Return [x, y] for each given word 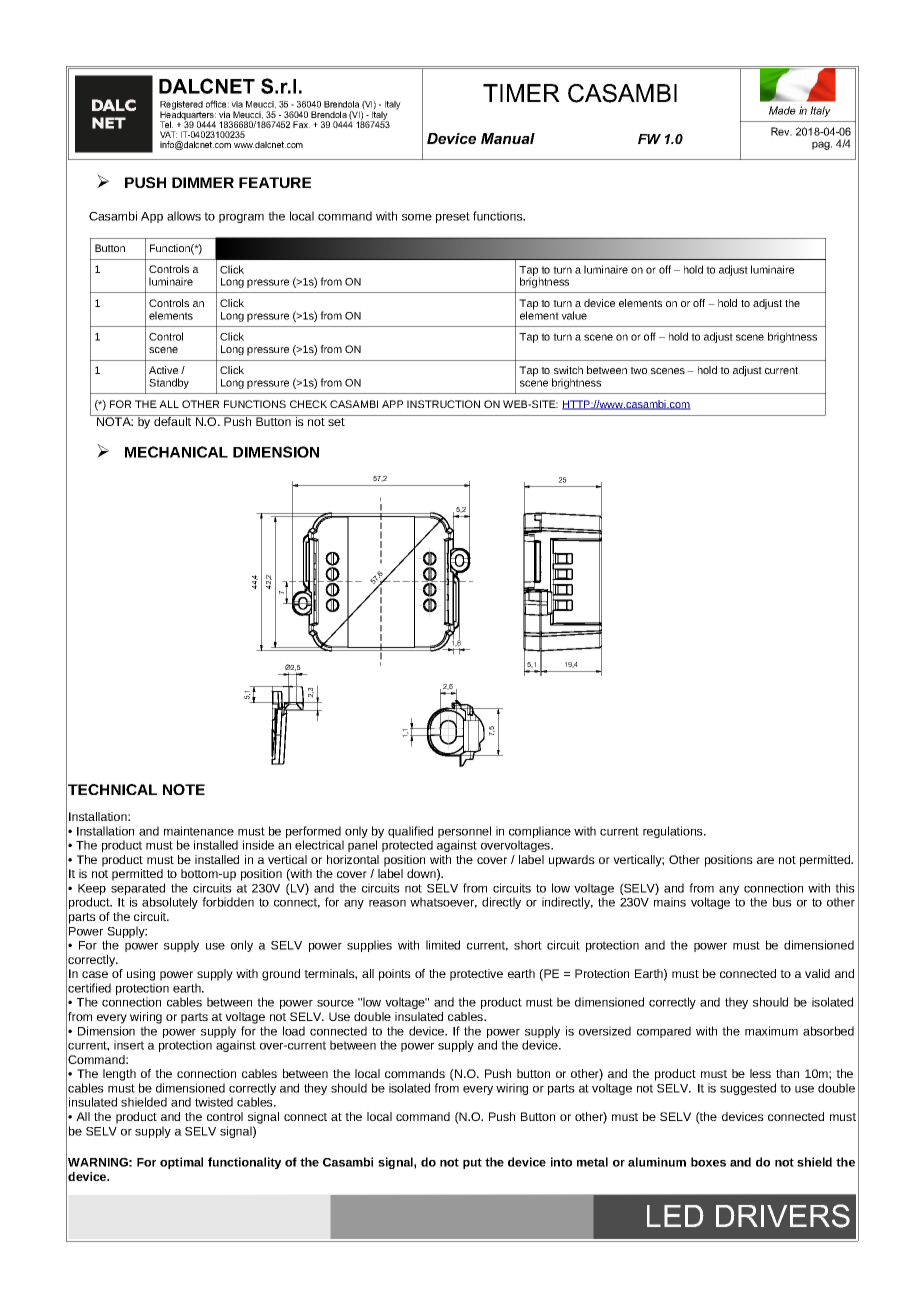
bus [782, 902]
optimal [181, 1163]
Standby [169, 383]
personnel [464, 833]
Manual [508, 138]
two [638, 370]
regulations [674, 832]
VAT [168, 134]
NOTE [184, 789]
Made [782, 110]
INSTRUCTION [443, 404]
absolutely [170, 903]
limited [443, 945]
